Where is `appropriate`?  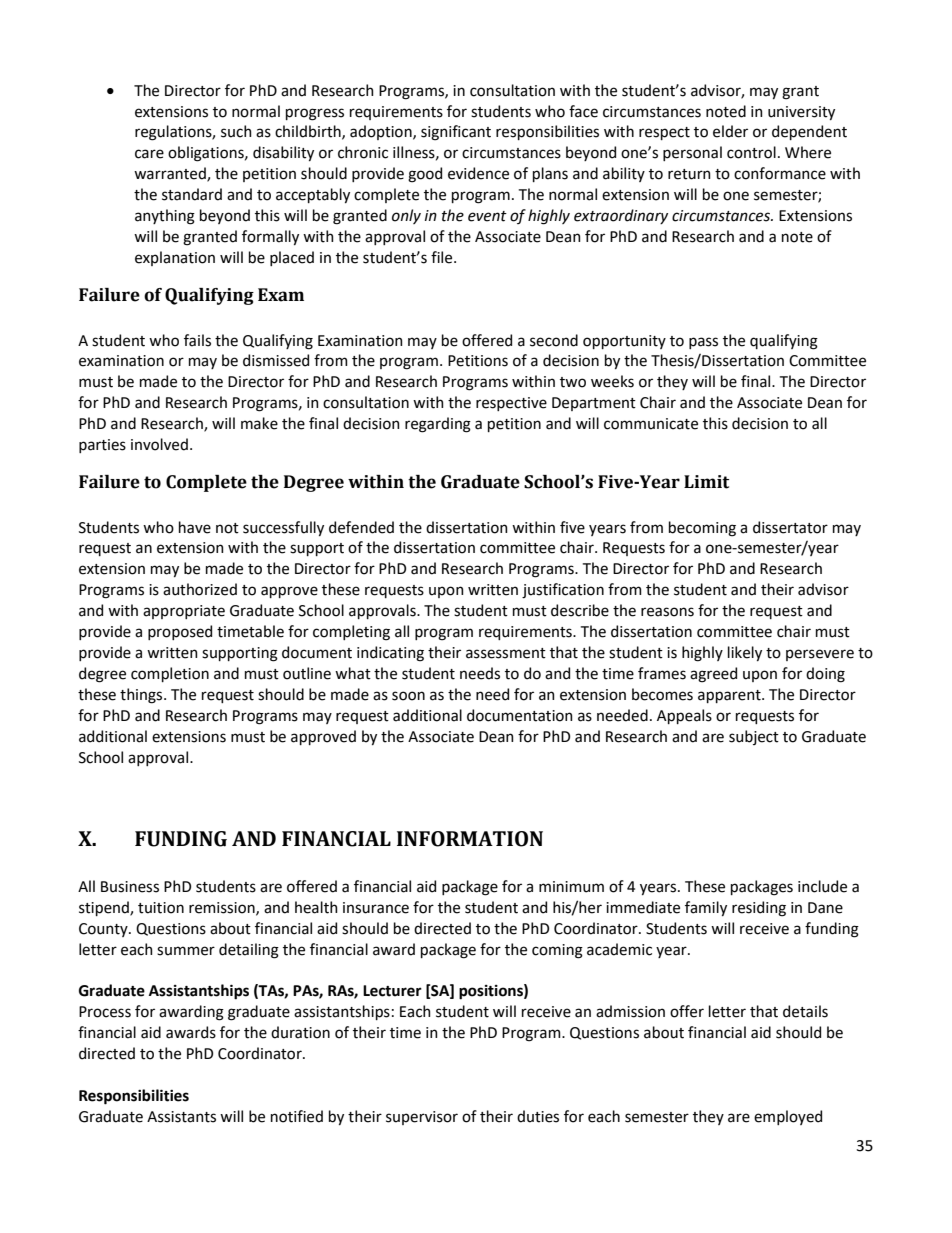
appropriate is located at coordinates (184, 612).
